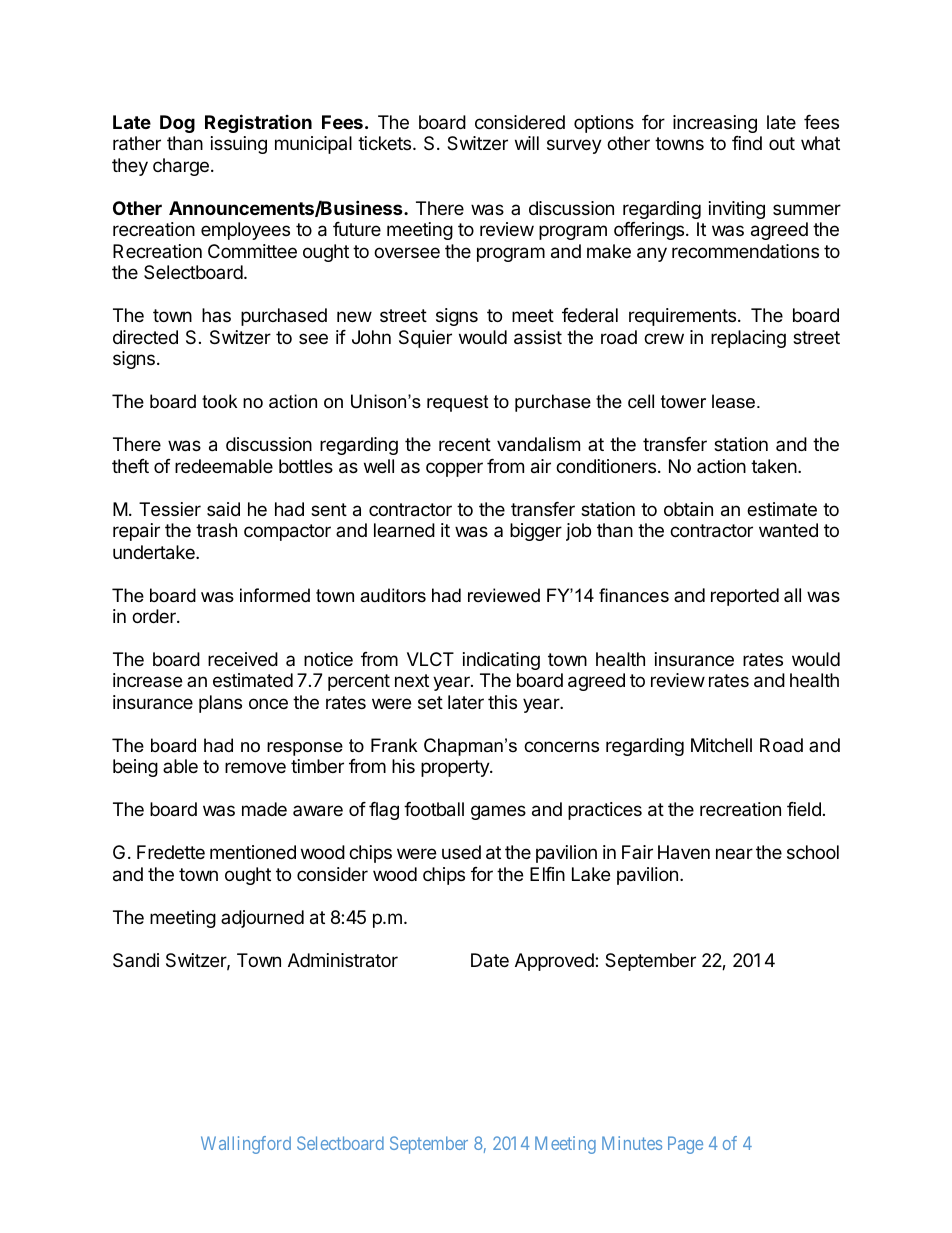  What do you see at coordinates (220, 704) in the image?
I see `plans` at bounding box center [220, 704].
